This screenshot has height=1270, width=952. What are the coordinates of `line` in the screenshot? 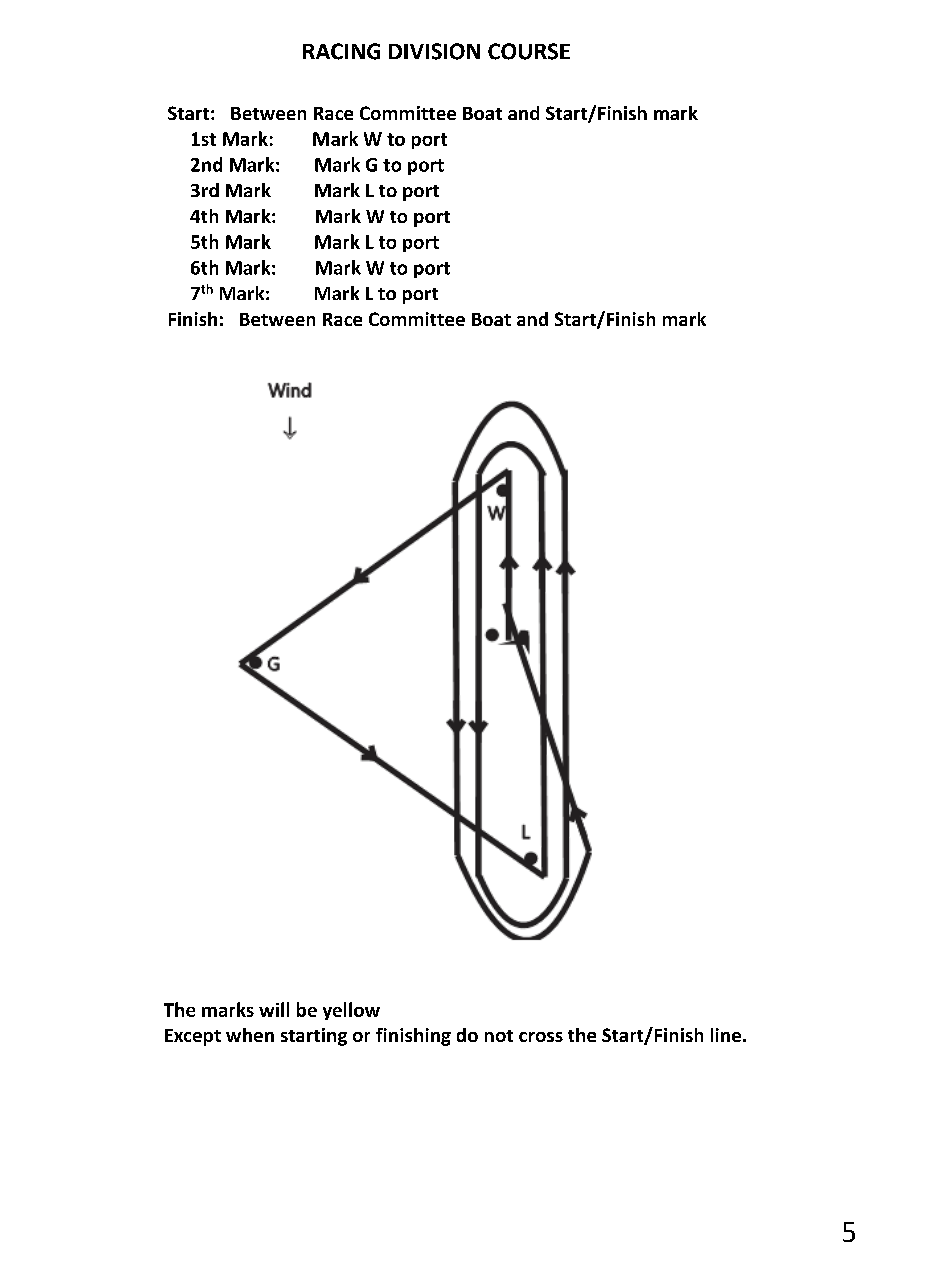 It's located at (726, 1035).
